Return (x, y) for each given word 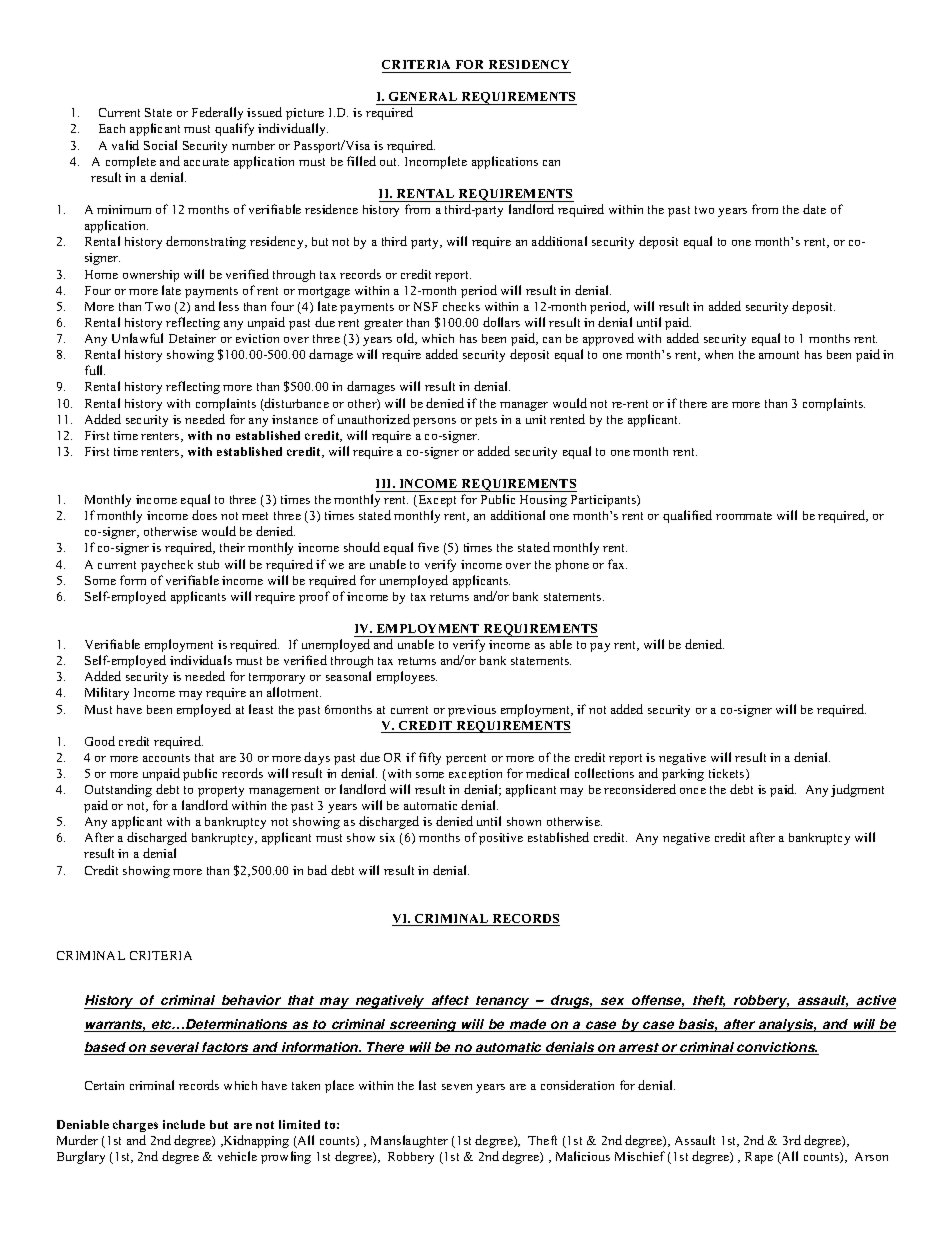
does (204, 515)
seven (457, 1087)
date (814, 209)
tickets (728, 774)
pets (486, 421)
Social (160, 145)
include (184, 1124)
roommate (744, 516)
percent (466, 759)
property (221, 791)
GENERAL (423, 96)
